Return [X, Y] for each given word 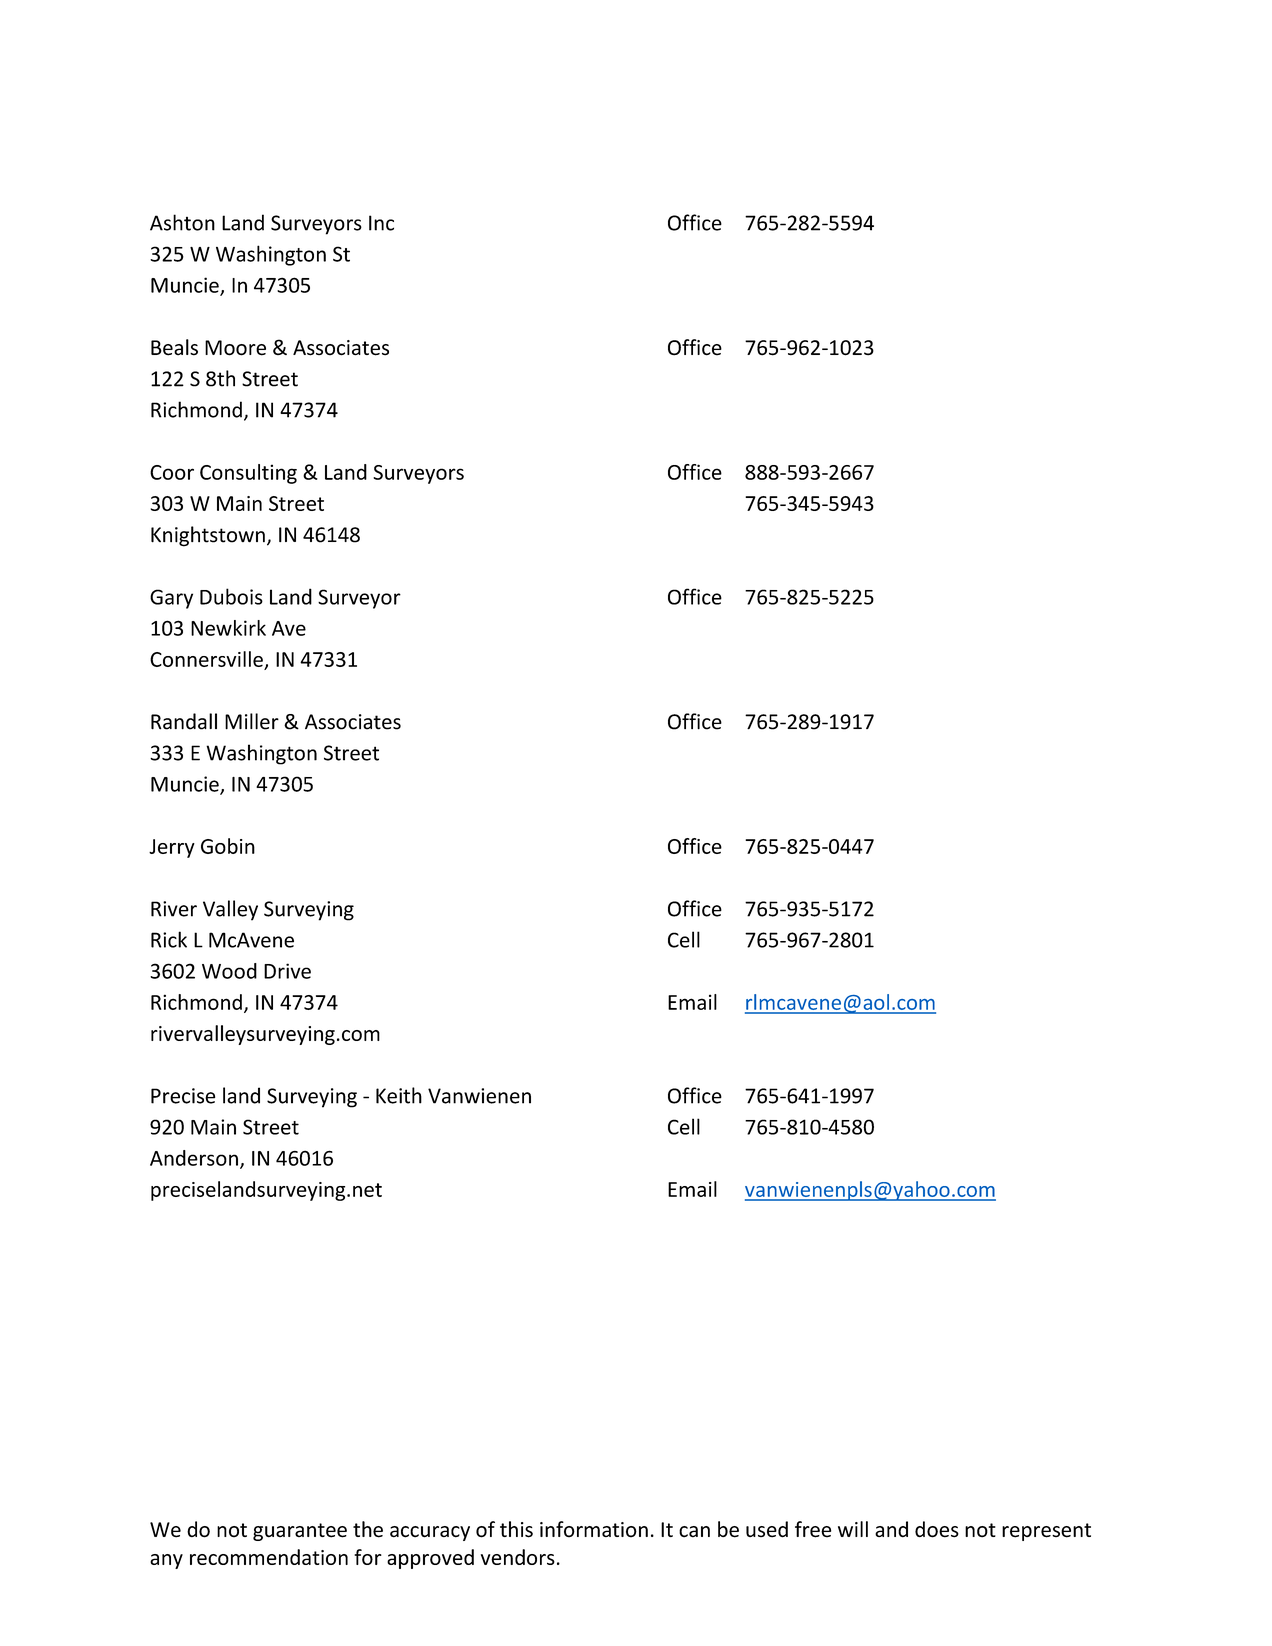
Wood [229, 971]
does [937, 1529]
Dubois [231, 596]
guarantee [300, 1532]
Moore [235, 348]
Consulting [248, 474]
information [594, 1529]
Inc [381, 223]
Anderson [194, 1158]
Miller [252, 721]
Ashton [182, 222]
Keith [399, 1095]
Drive [287, 971]
